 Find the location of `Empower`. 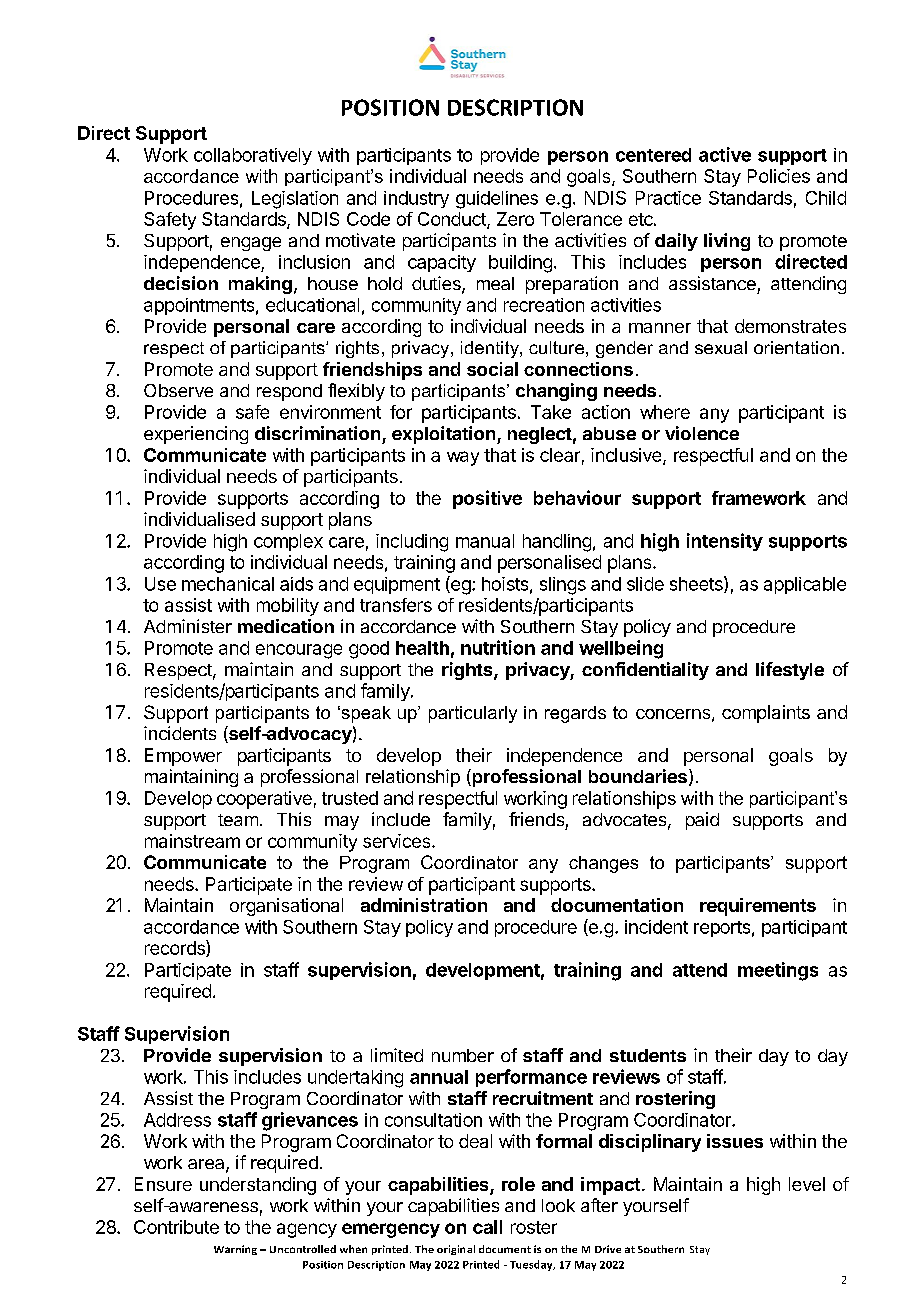

Empower is located at coordinates (183, 757).
